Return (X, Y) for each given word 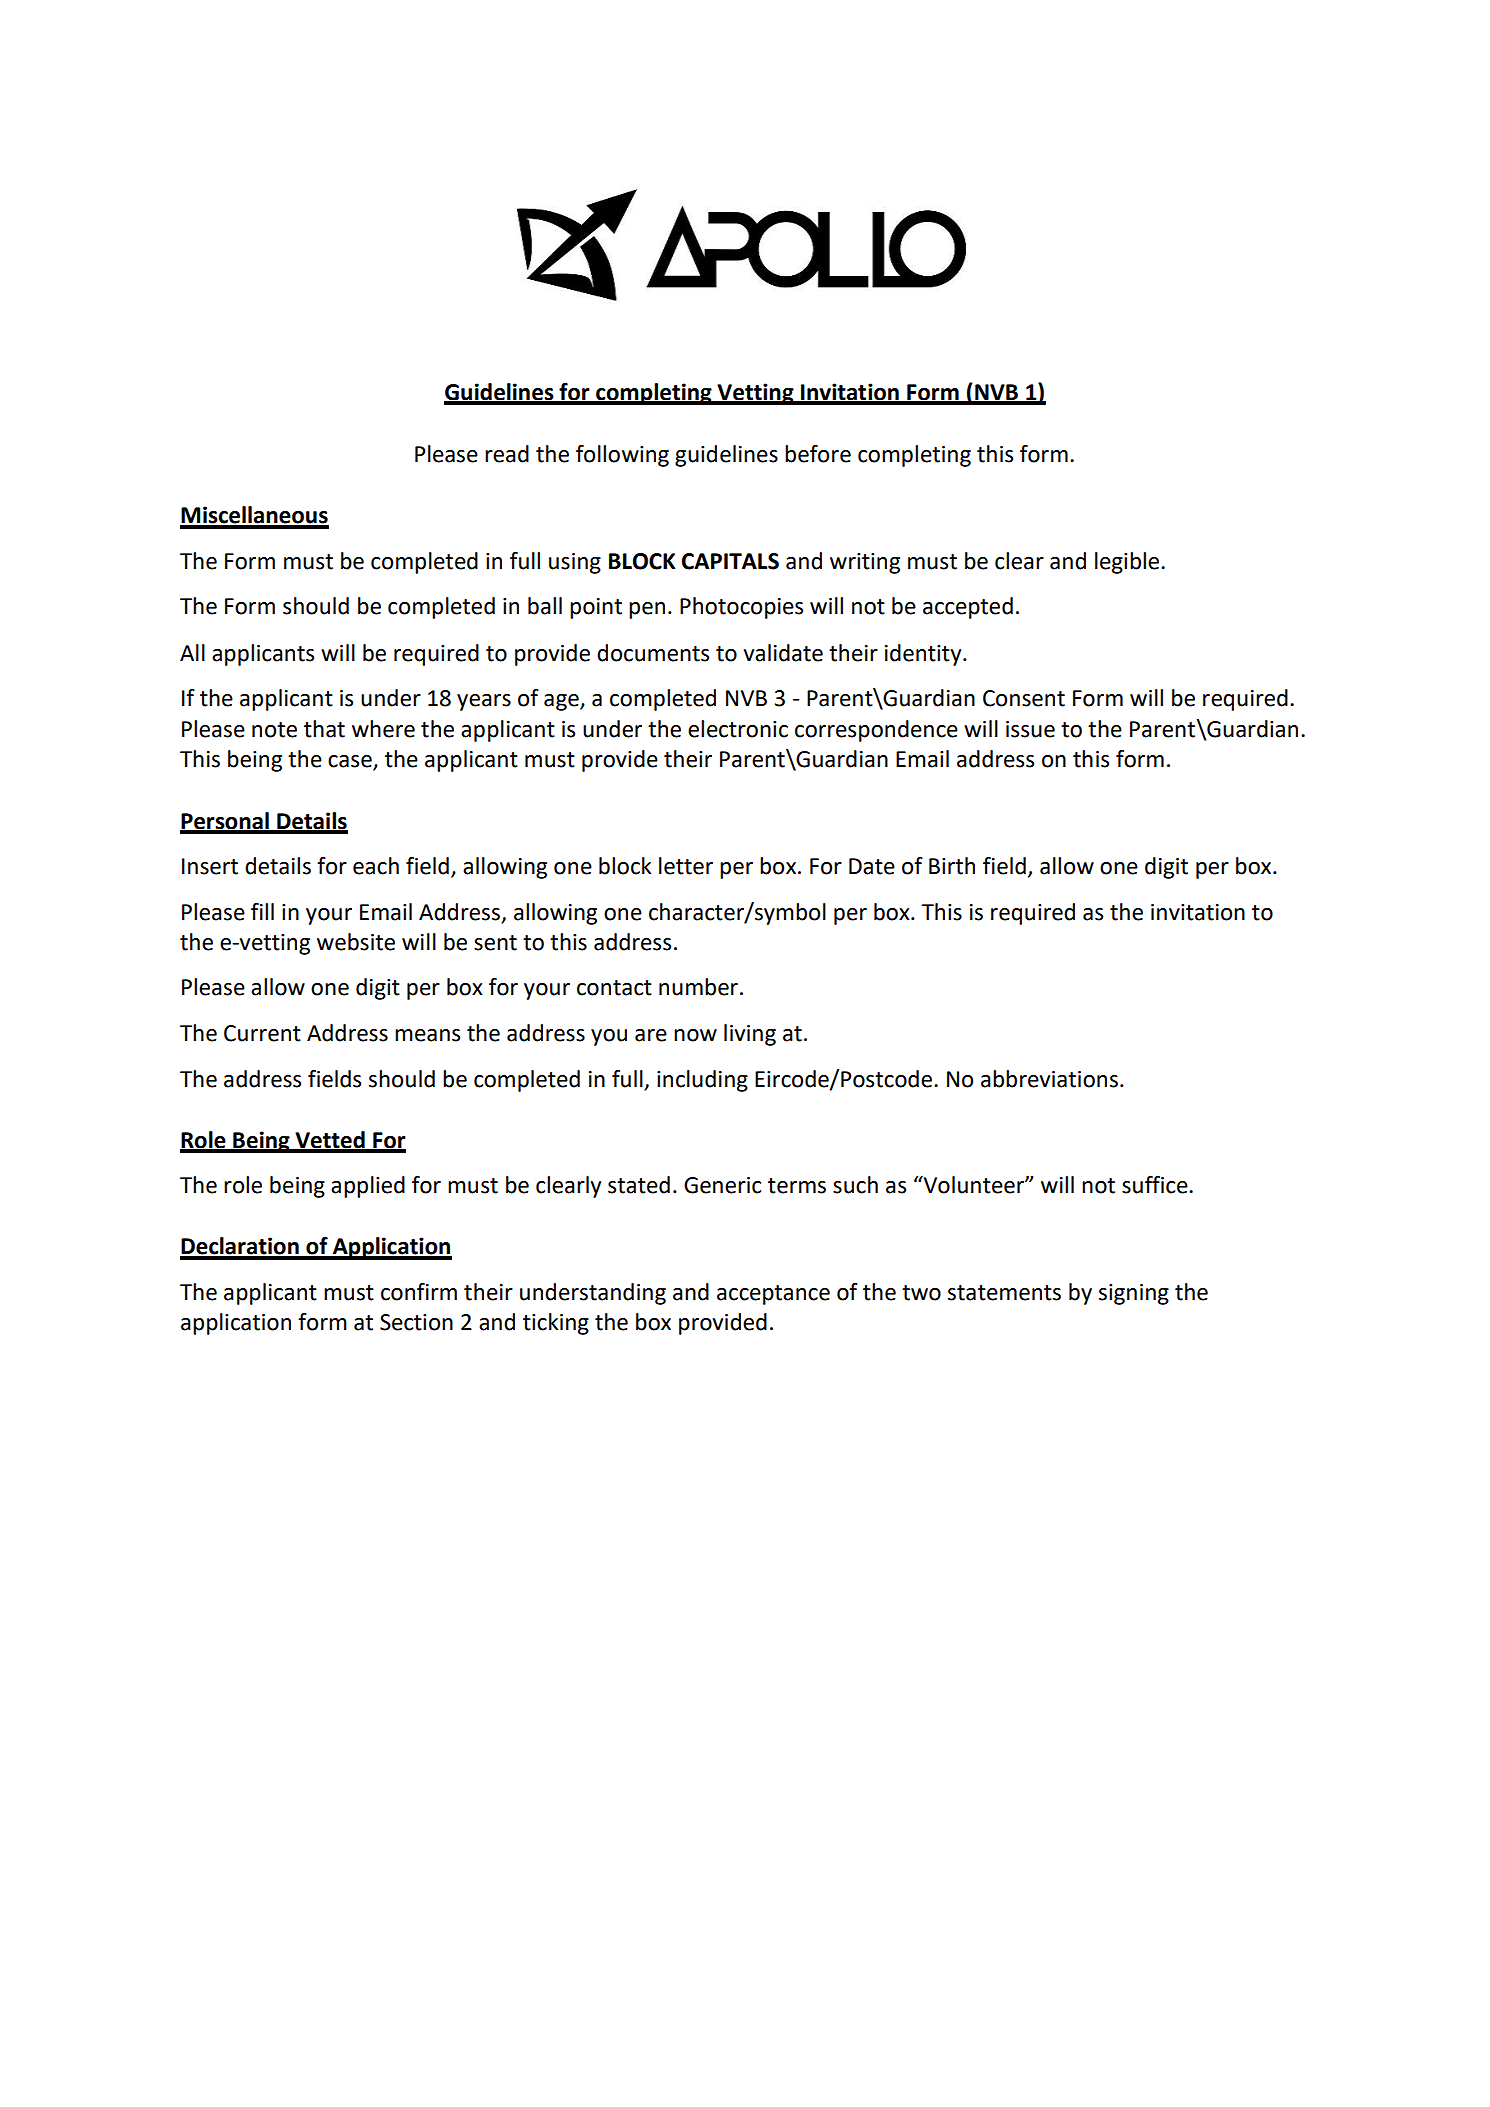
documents (653, 653)
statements (1004, 1293)
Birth (952, 866)
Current (262, 1033)
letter (686, 866)
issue (1030, 729)
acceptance (773, 1295)
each (376, 866)
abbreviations (1049, 1079)
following (622, 456)
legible (1128, 563)
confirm (419, 1292)
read (507, 454)
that (324, 729)
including (702, 1081)
